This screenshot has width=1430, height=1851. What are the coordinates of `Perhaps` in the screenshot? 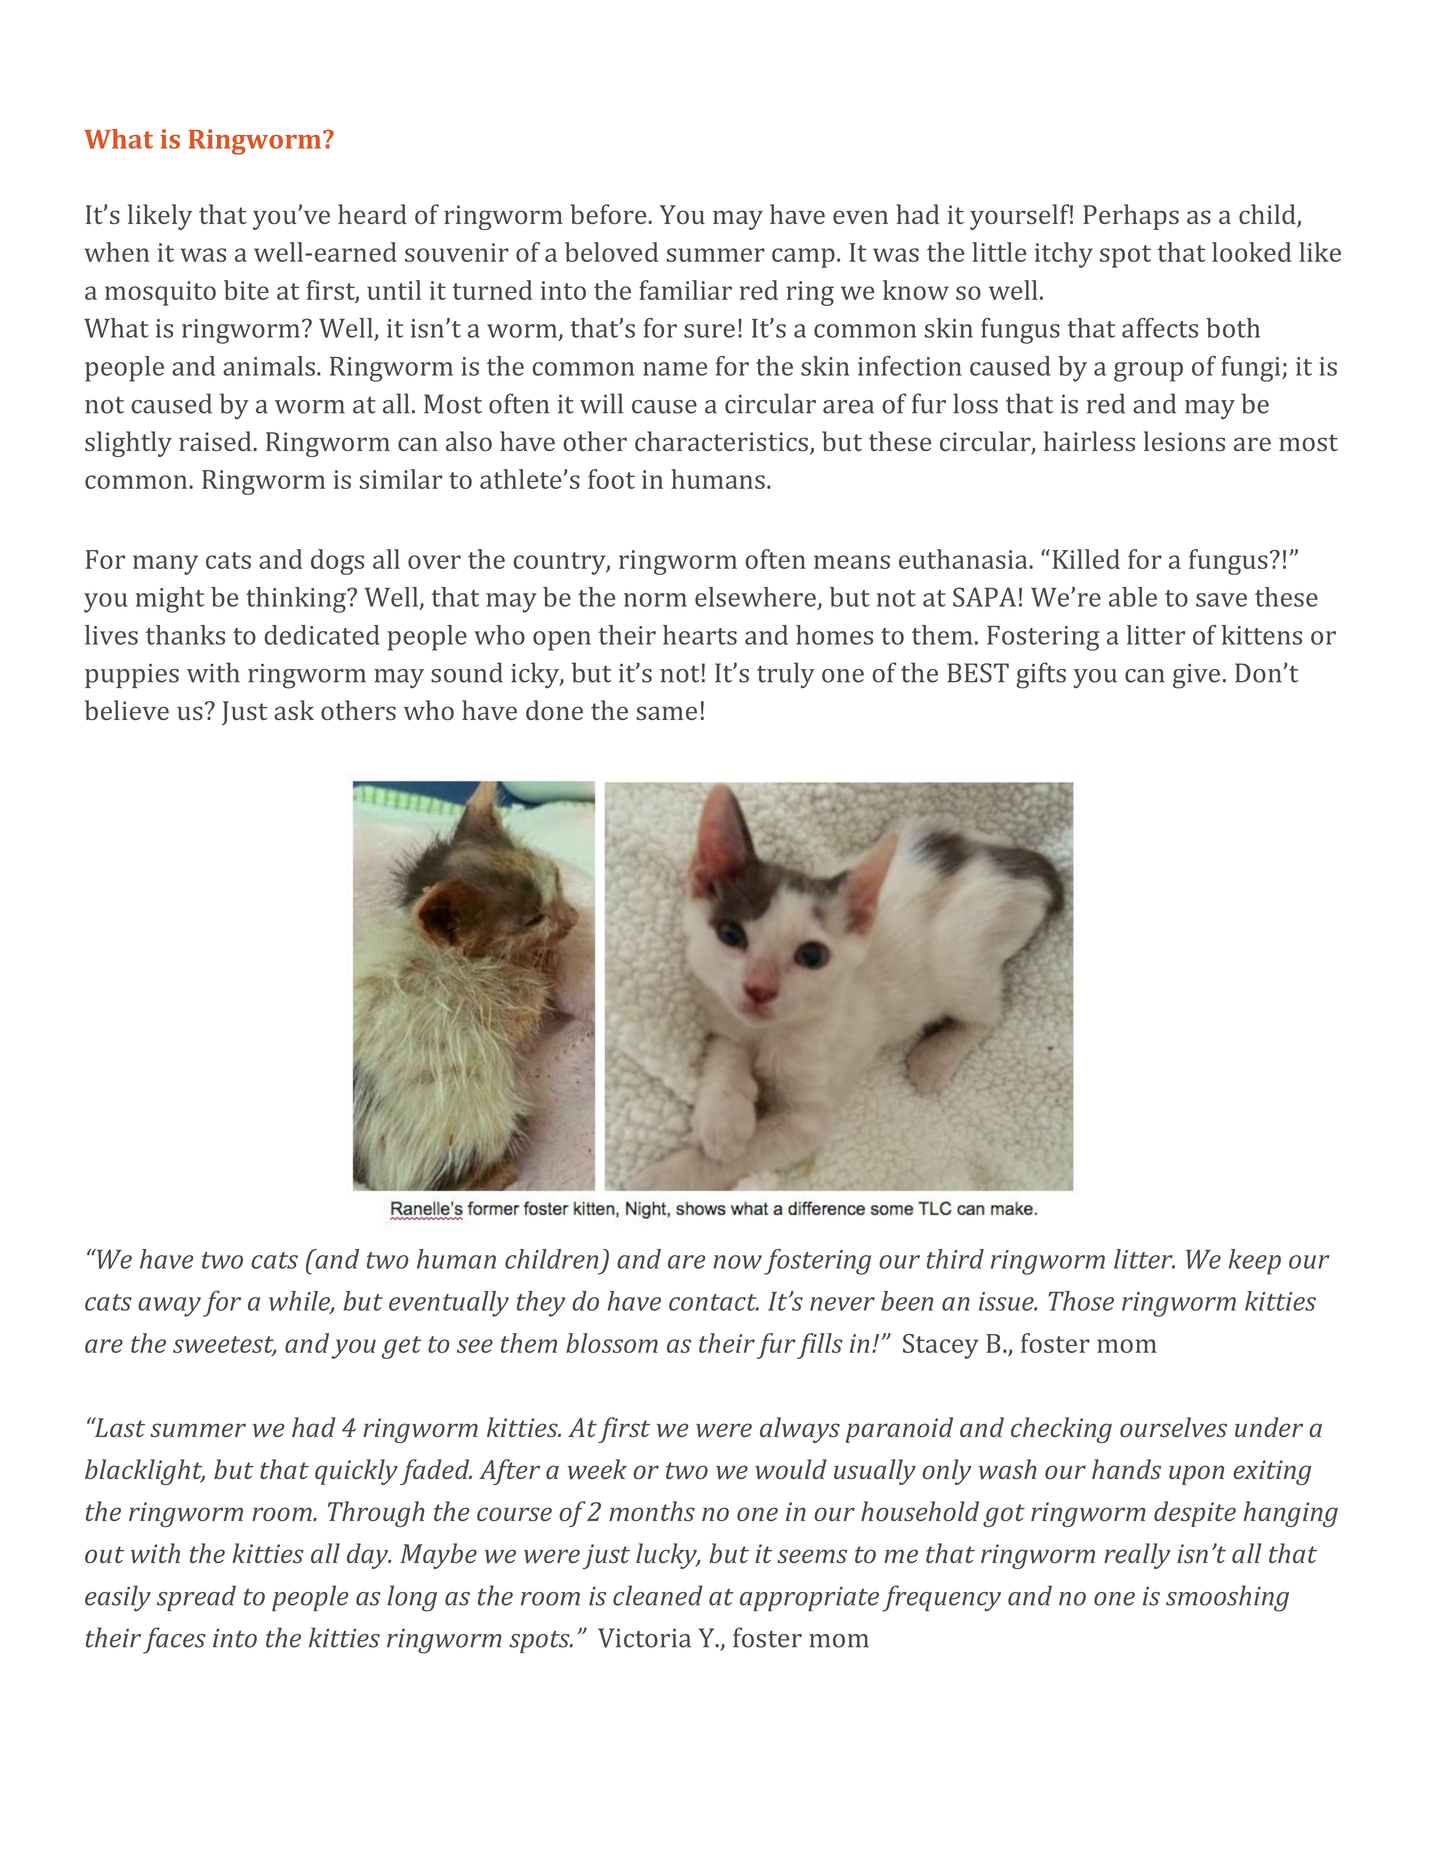 It's located at (1131, 217).
